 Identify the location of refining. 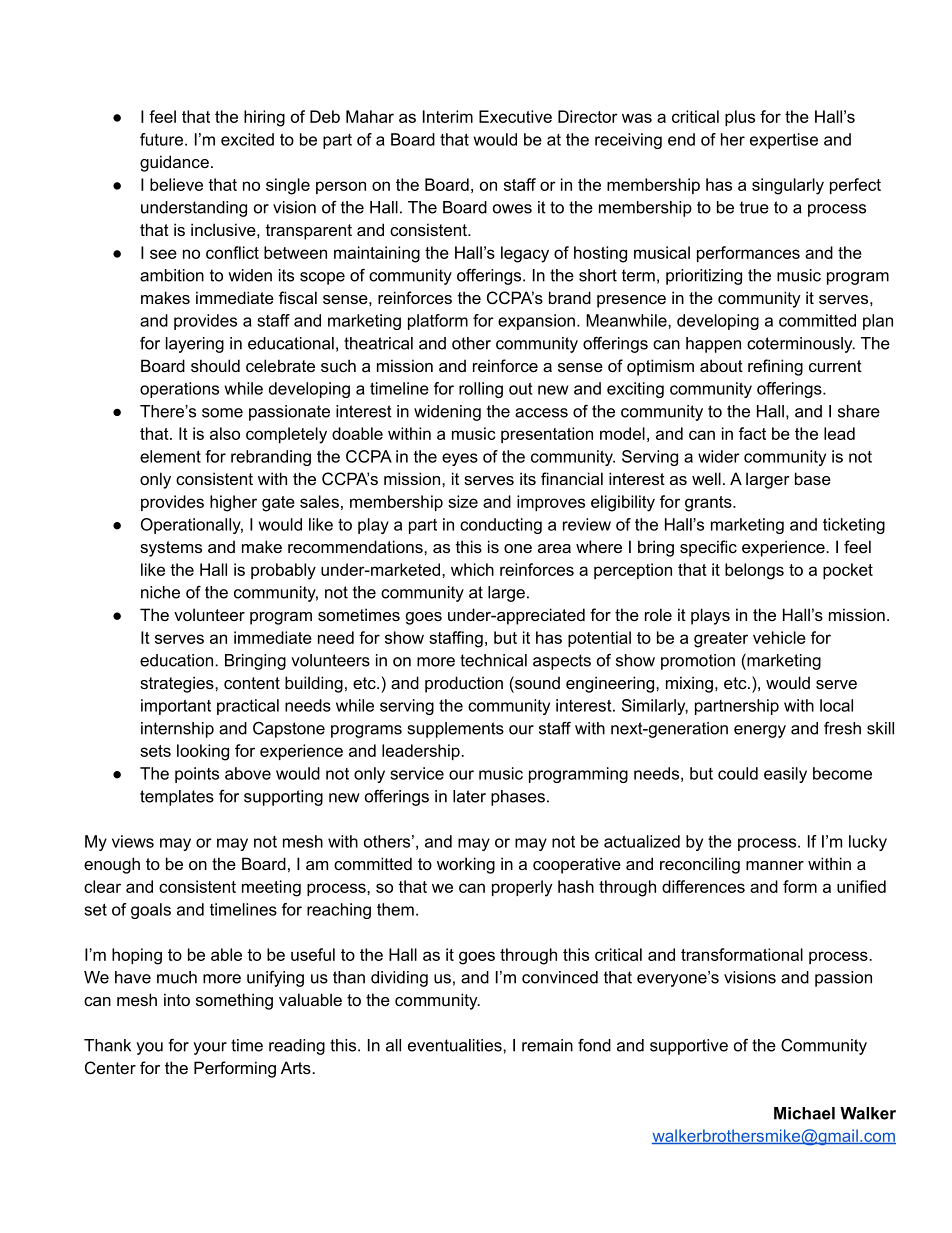
(775, 367).
